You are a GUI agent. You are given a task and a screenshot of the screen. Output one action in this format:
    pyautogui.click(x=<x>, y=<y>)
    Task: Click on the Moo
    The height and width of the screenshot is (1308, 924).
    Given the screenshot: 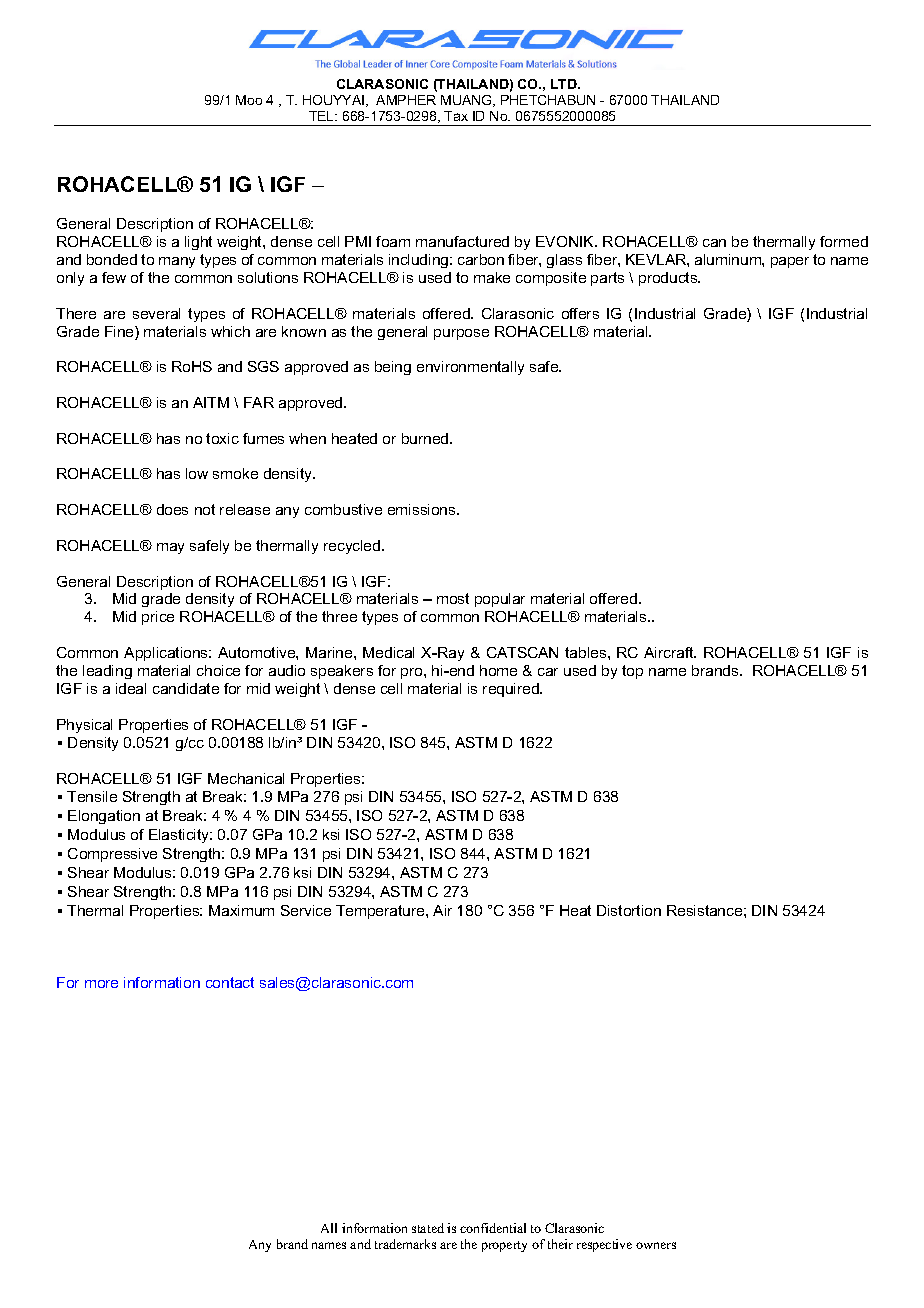 What is the action you would take?
    pyautogui.click(x=249, y=100)
